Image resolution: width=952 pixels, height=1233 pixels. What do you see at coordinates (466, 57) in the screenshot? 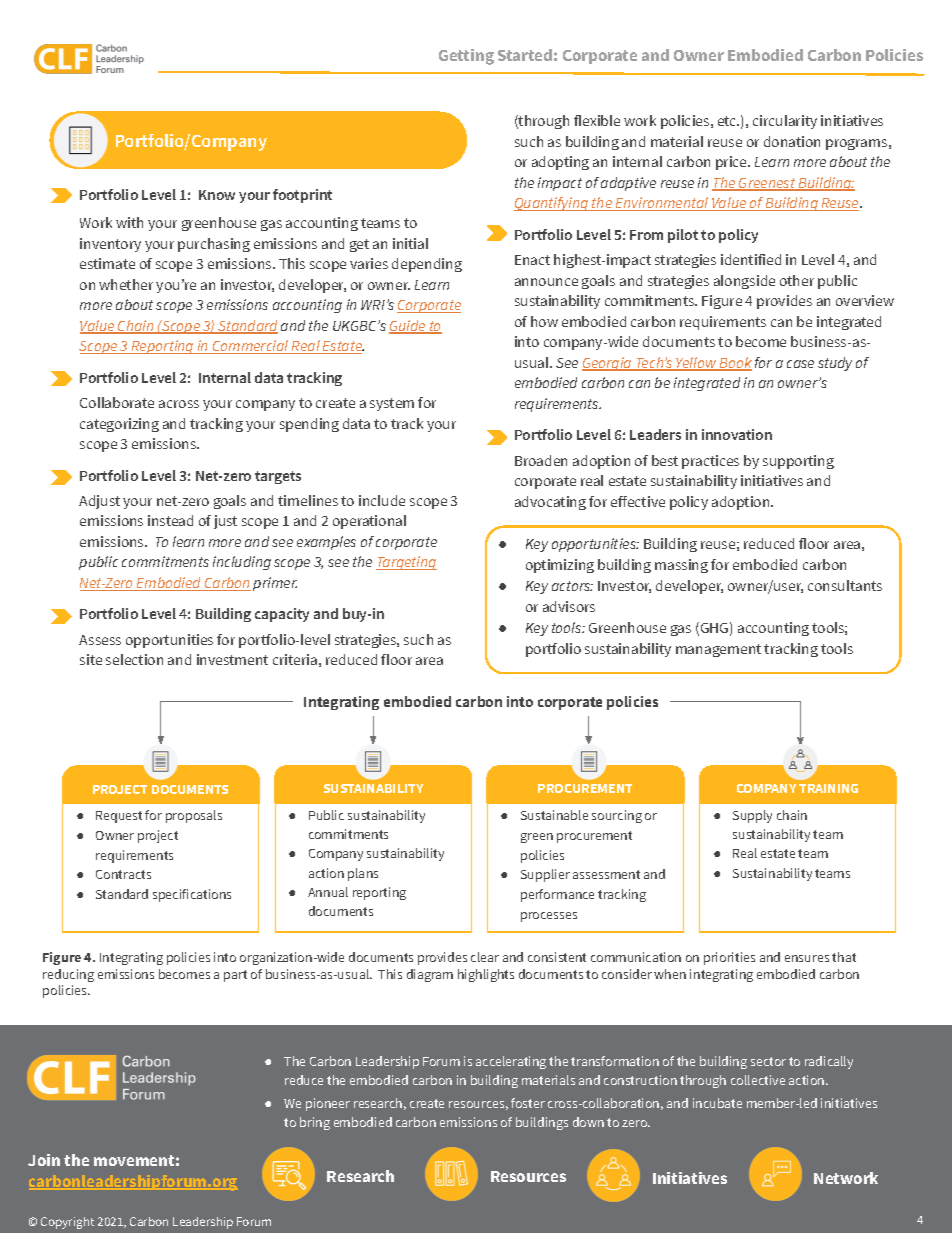
I see `Getting` at bounding box center [466, 57].
